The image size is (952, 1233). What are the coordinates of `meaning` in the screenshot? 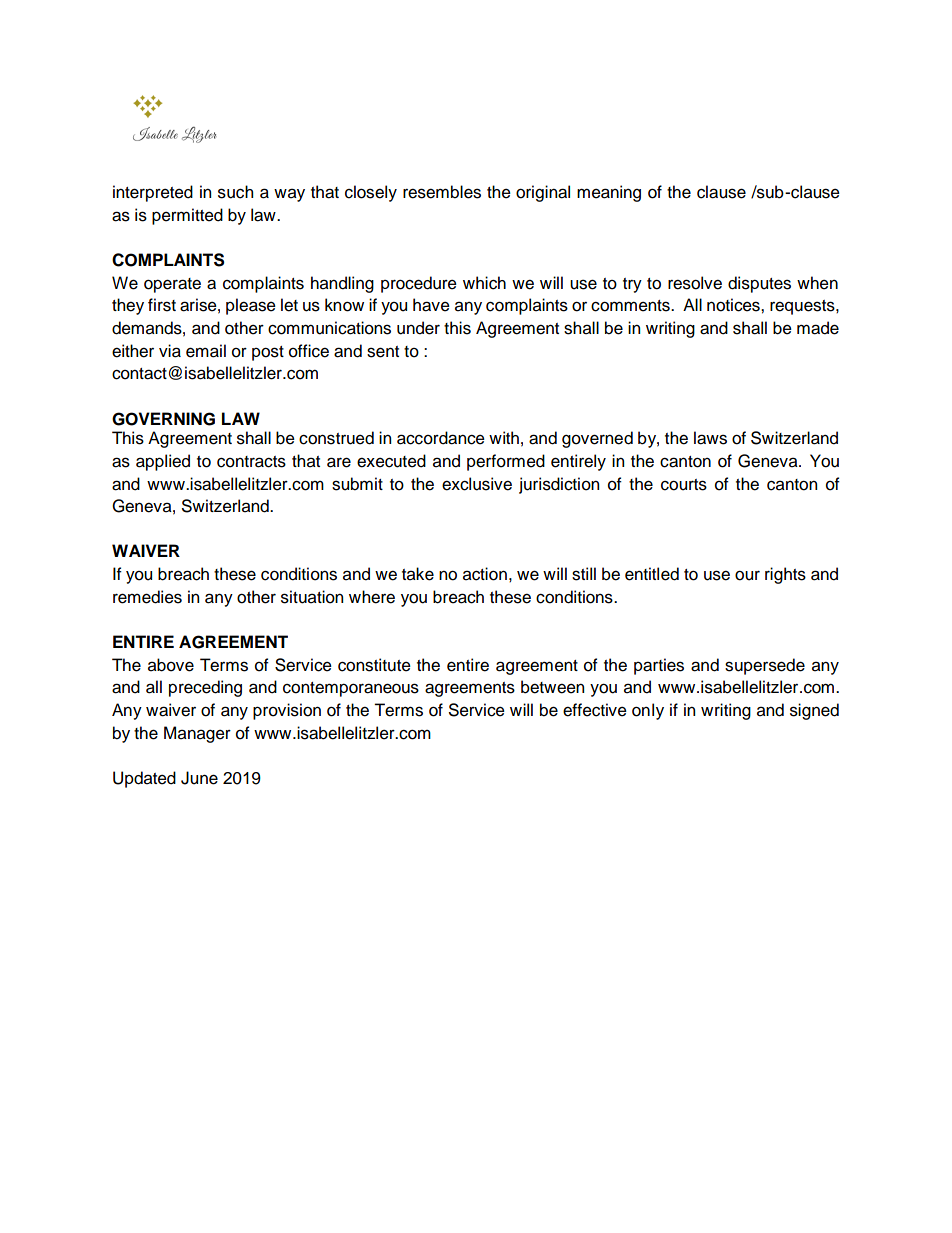 It's located at (609, 193).
